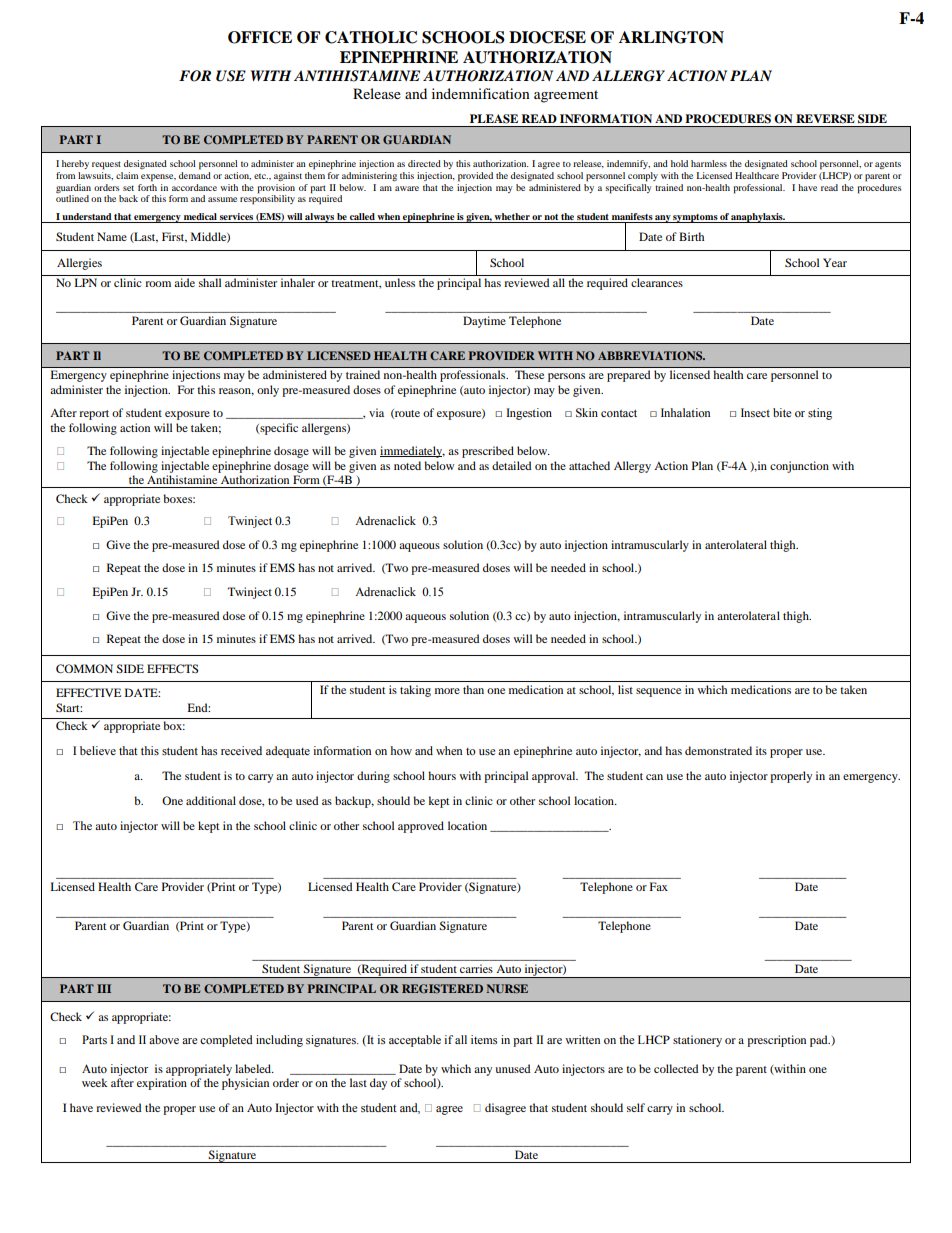 The image size is (952, 1233). I want to click on expiration, so click(162, 1084).
